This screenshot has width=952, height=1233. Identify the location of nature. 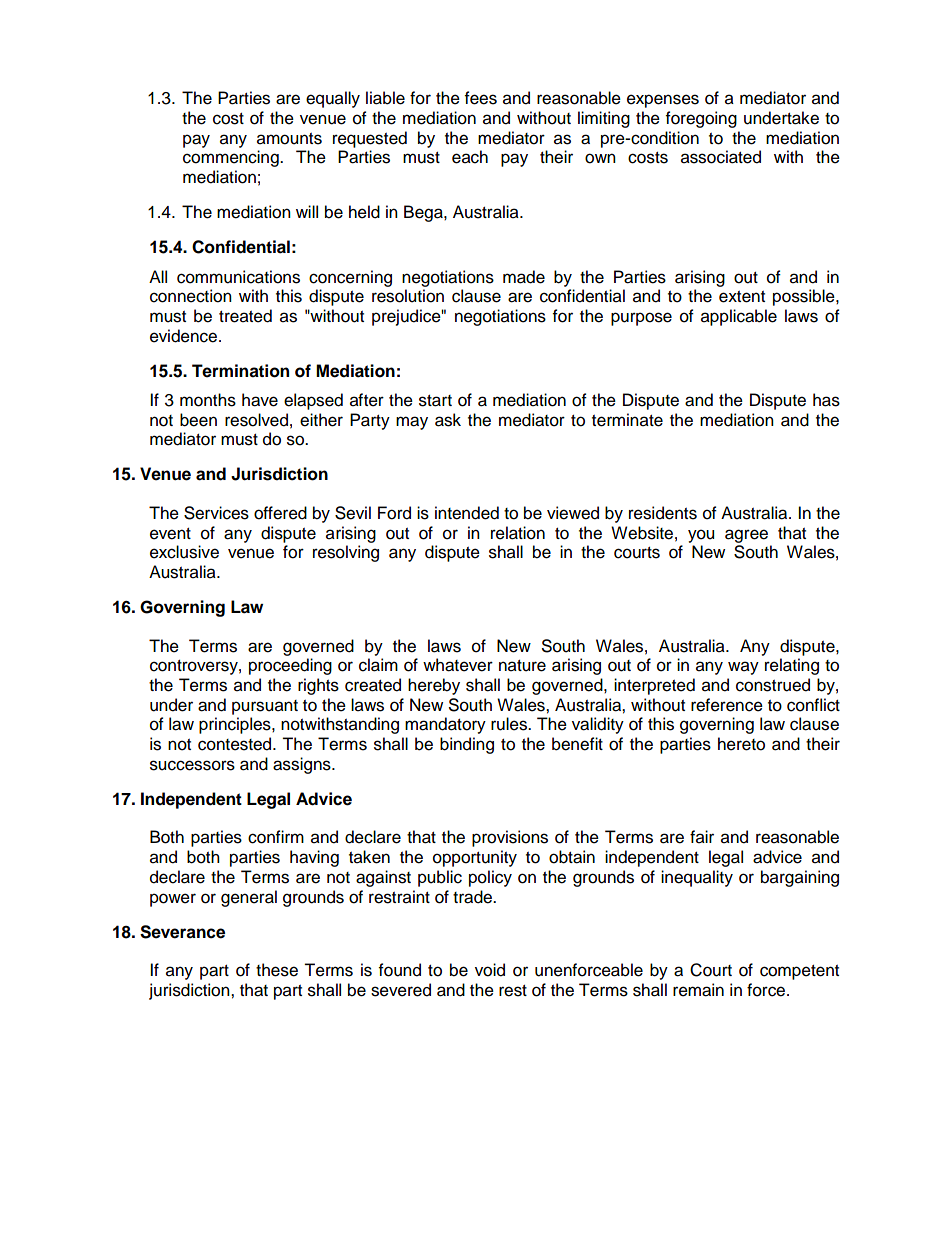
(522, 666).
